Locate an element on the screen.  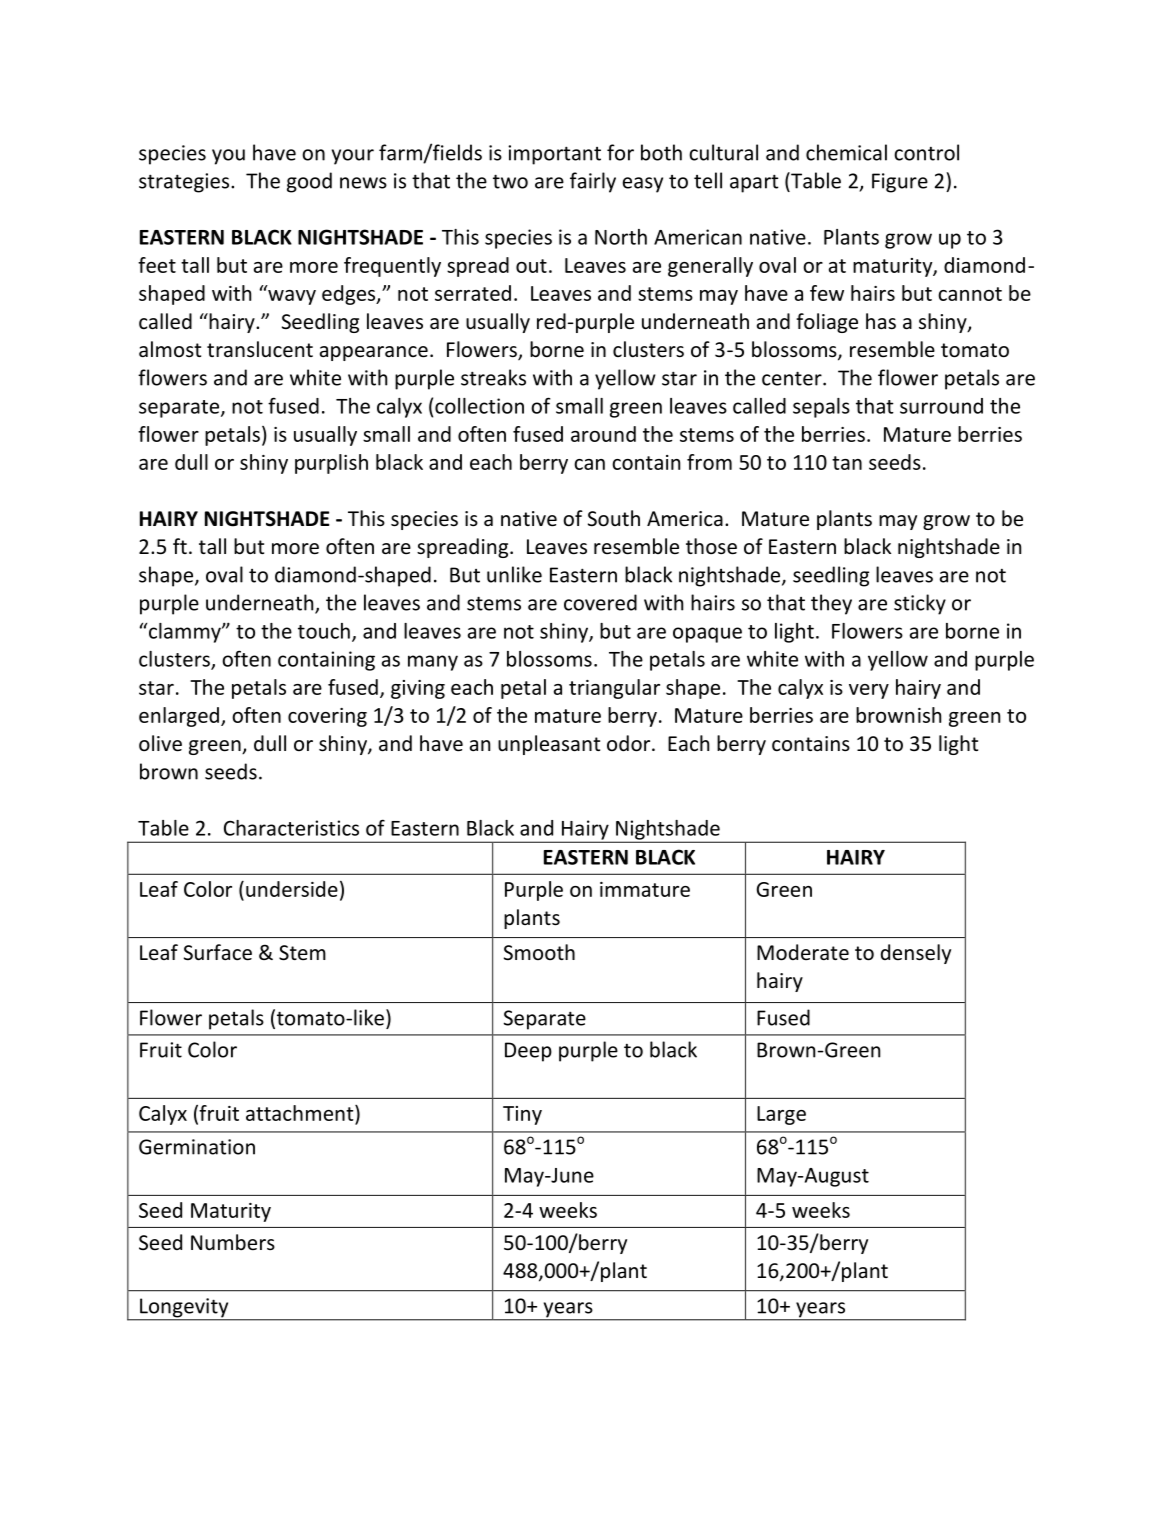
Tiny is located at coordinates (522, 1115).
